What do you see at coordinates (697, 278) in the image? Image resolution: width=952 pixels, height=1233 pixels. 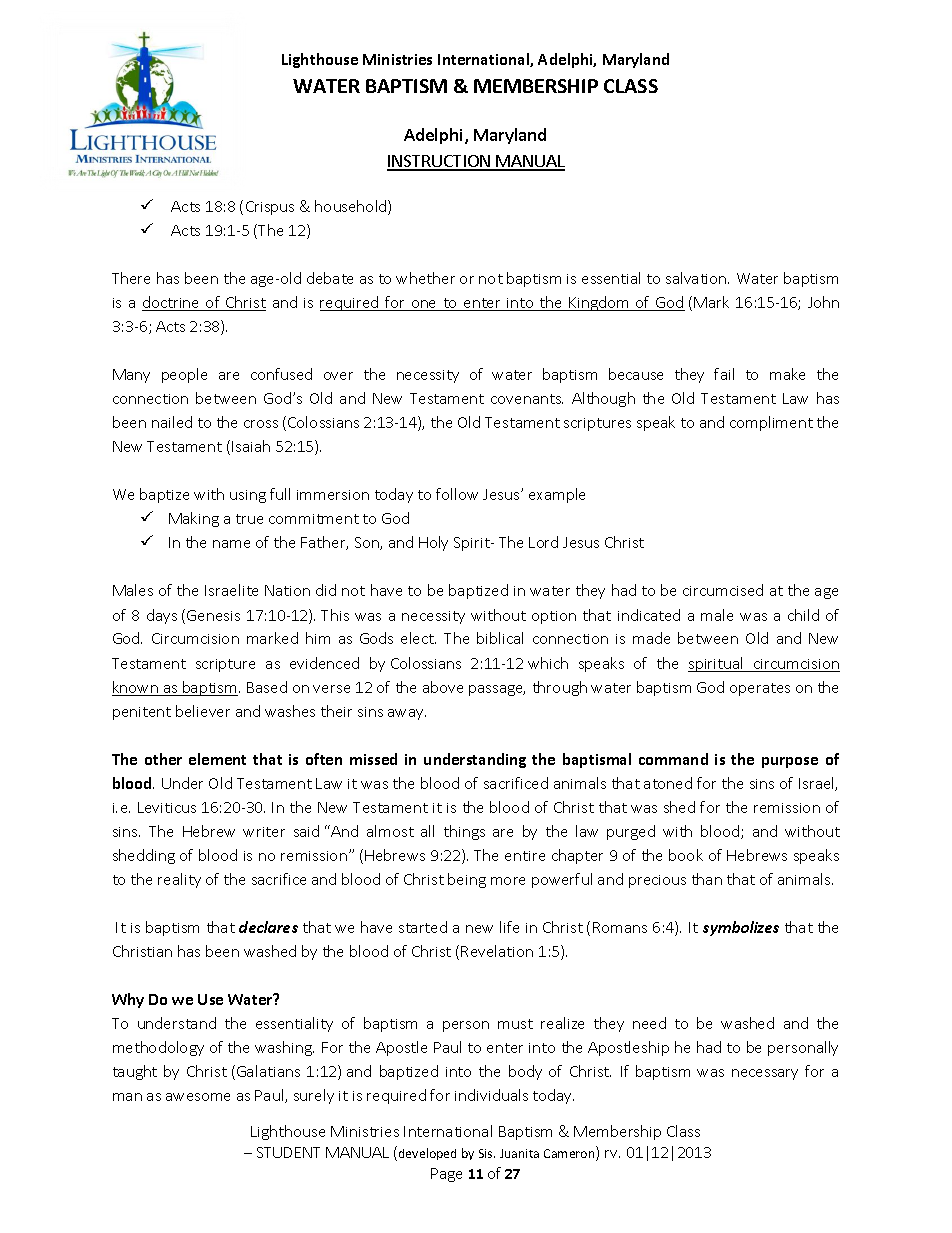 I see `salvation` at bounding box center [697, 278].
